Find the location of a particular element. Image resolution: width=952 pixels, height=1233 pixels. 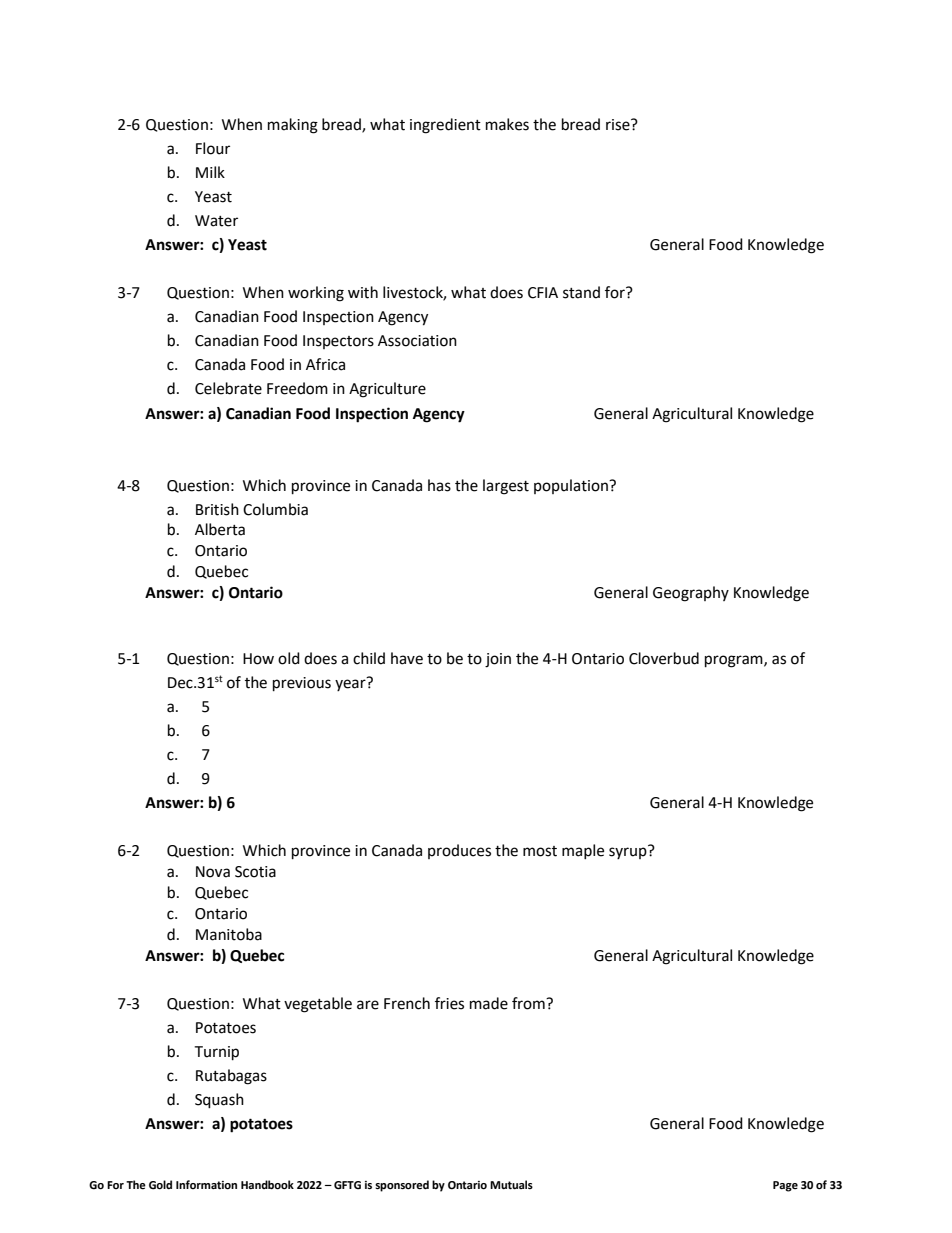

rise is located at coordinates (619, 125).
